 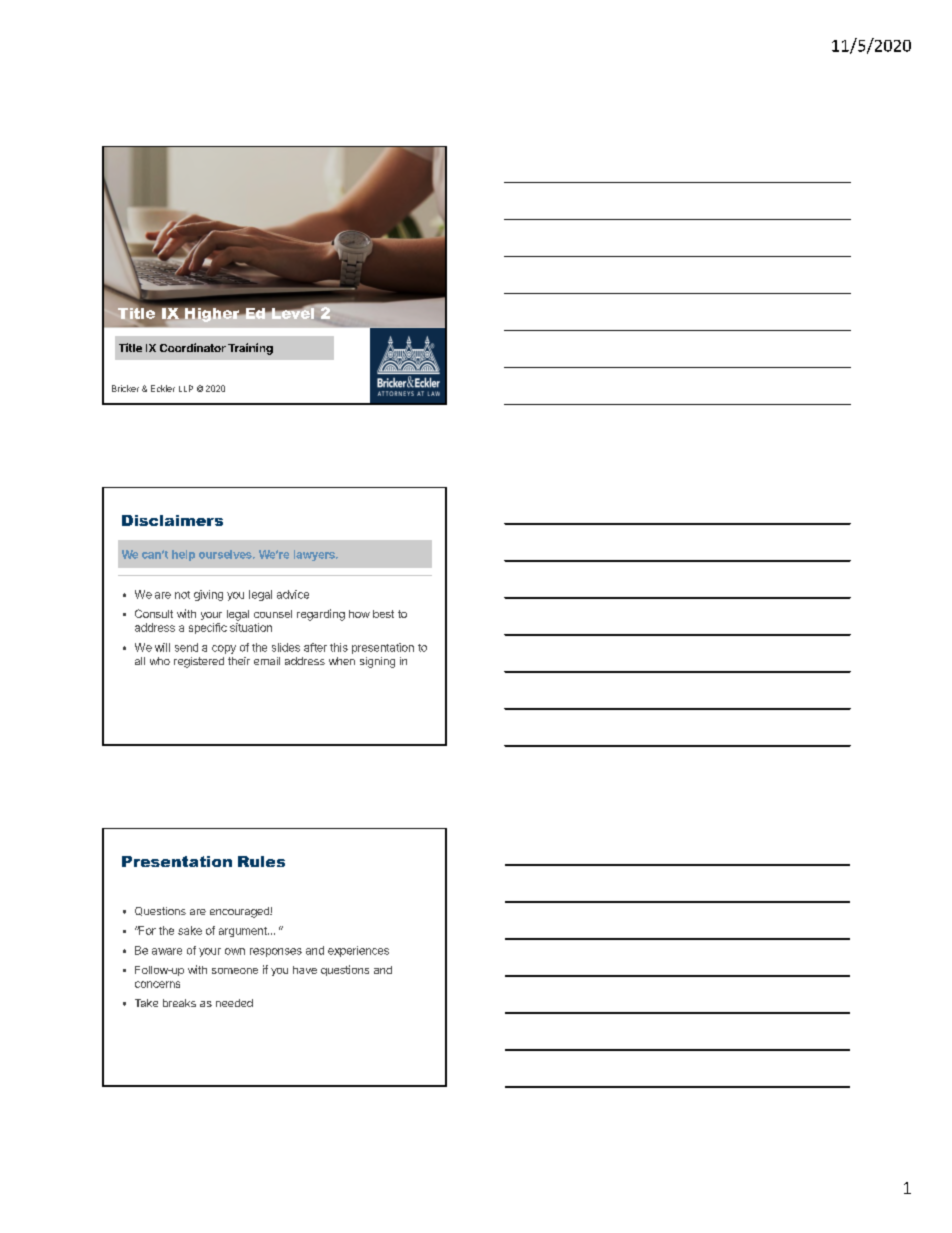 I want to click on email, so click(x=267, y=661).
